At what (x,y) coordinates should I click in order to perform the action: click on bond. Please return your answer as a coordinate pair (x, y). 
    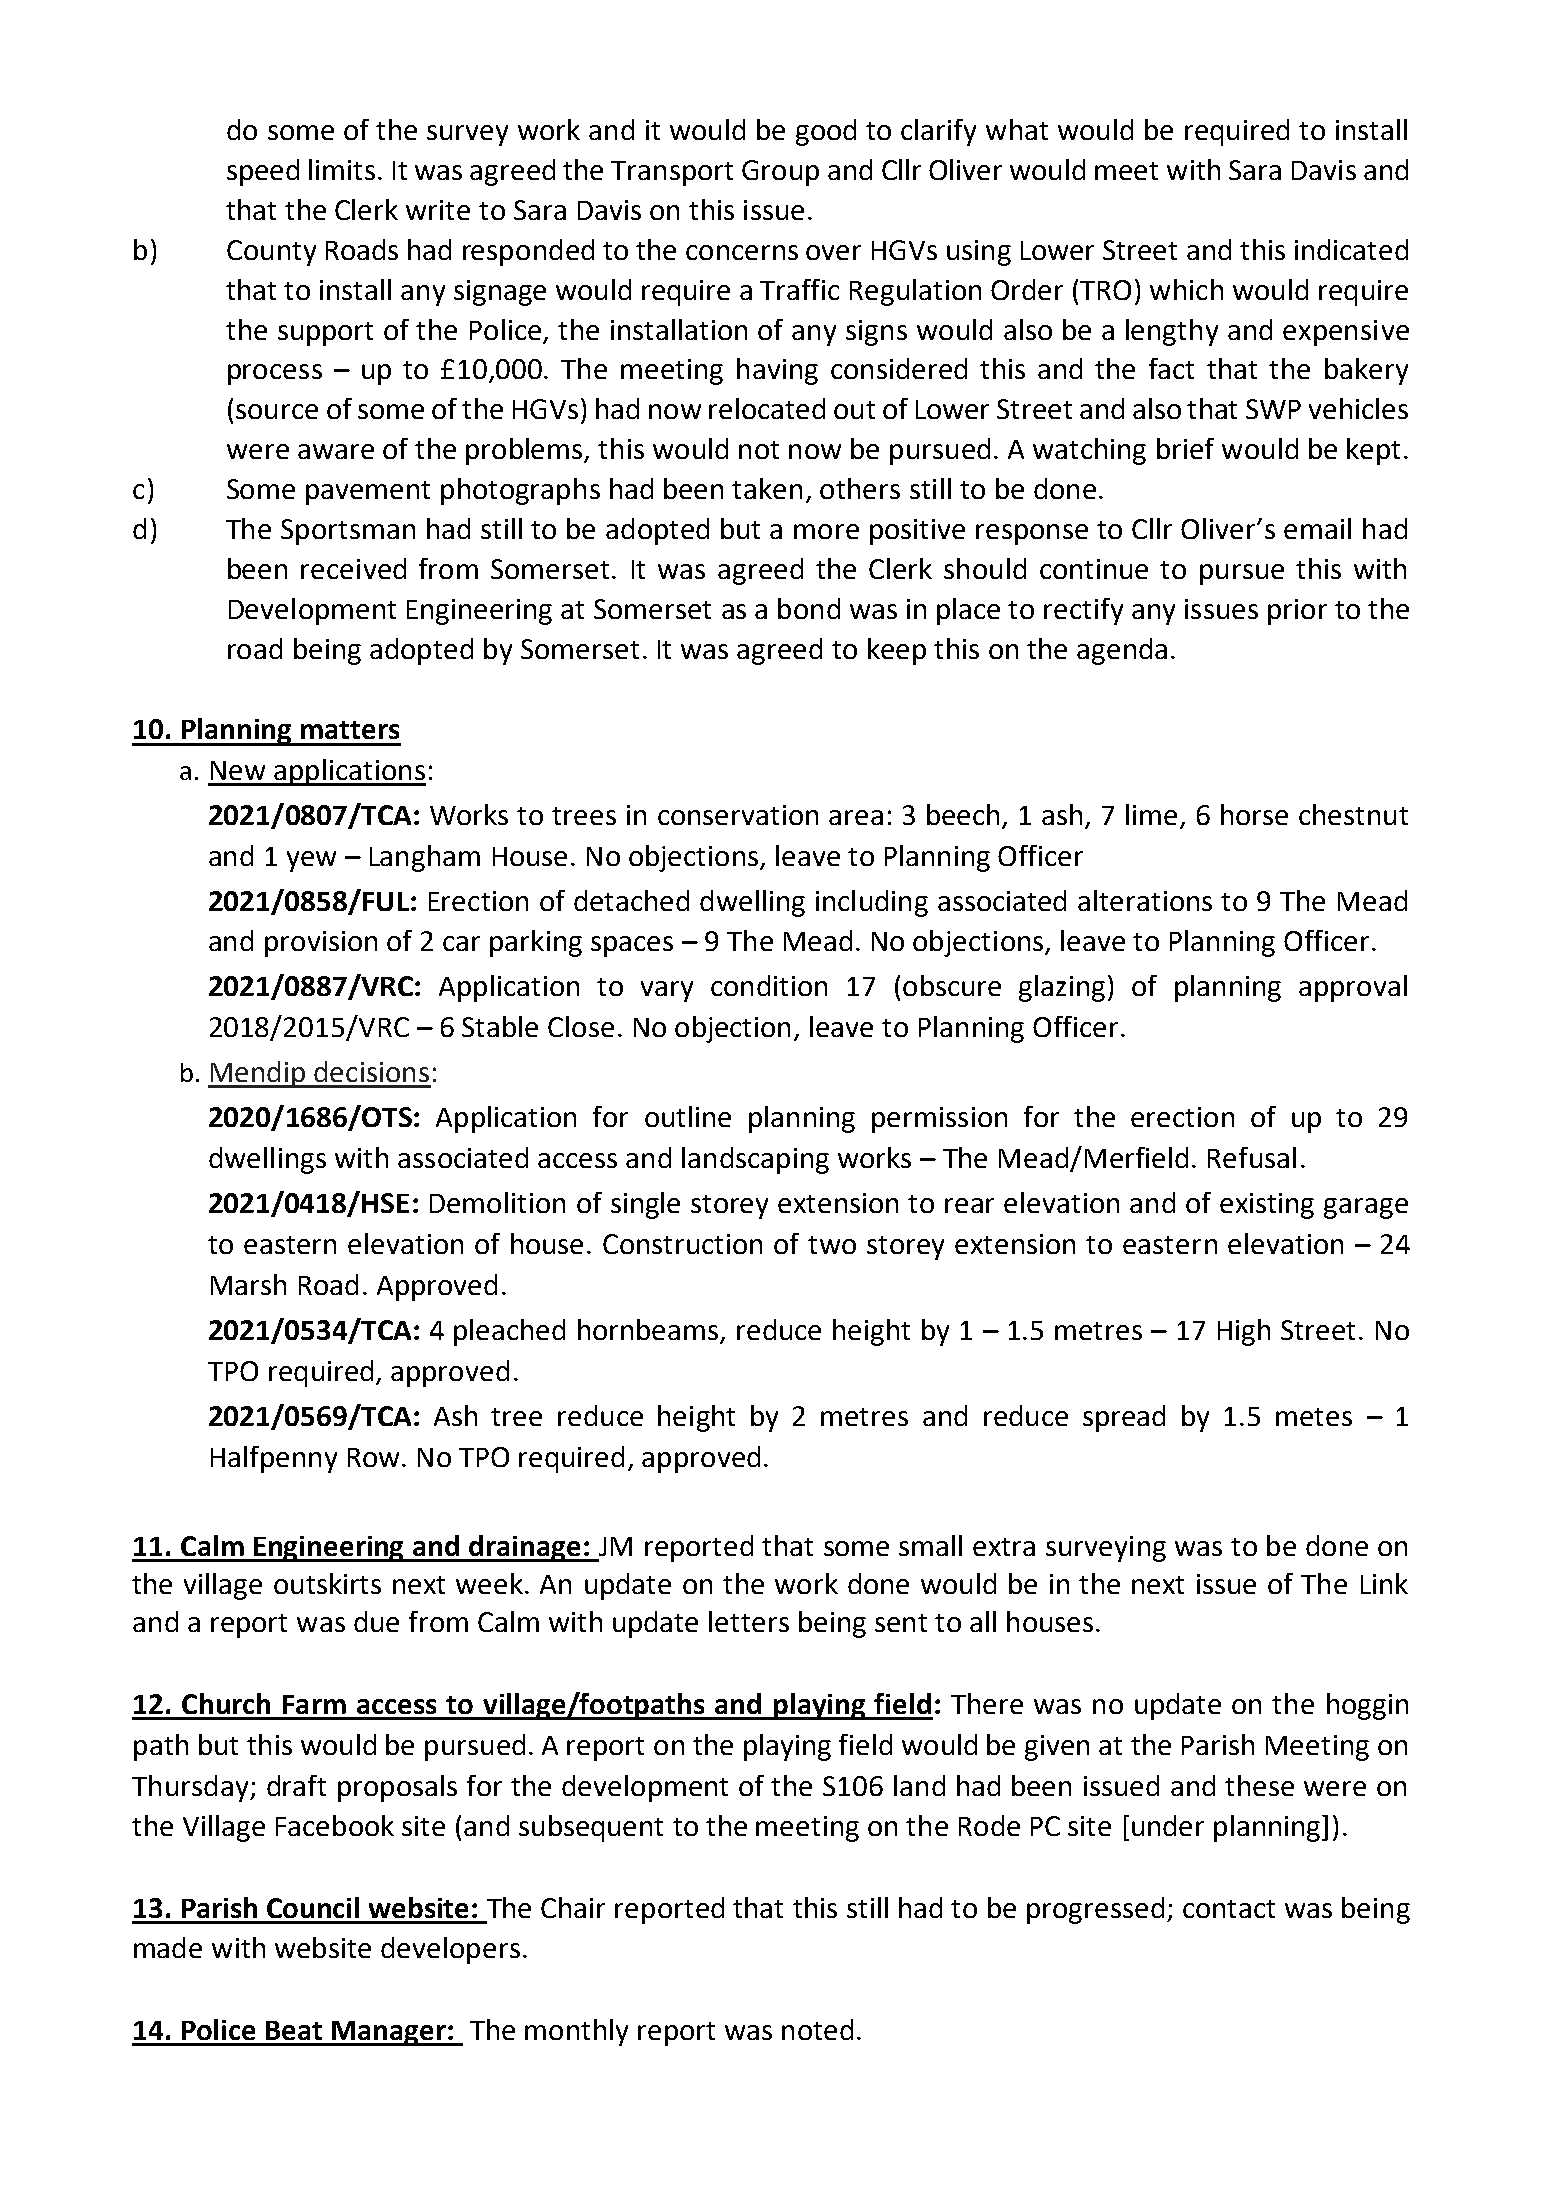
    Looking at the image, I should click on (809, 608).
